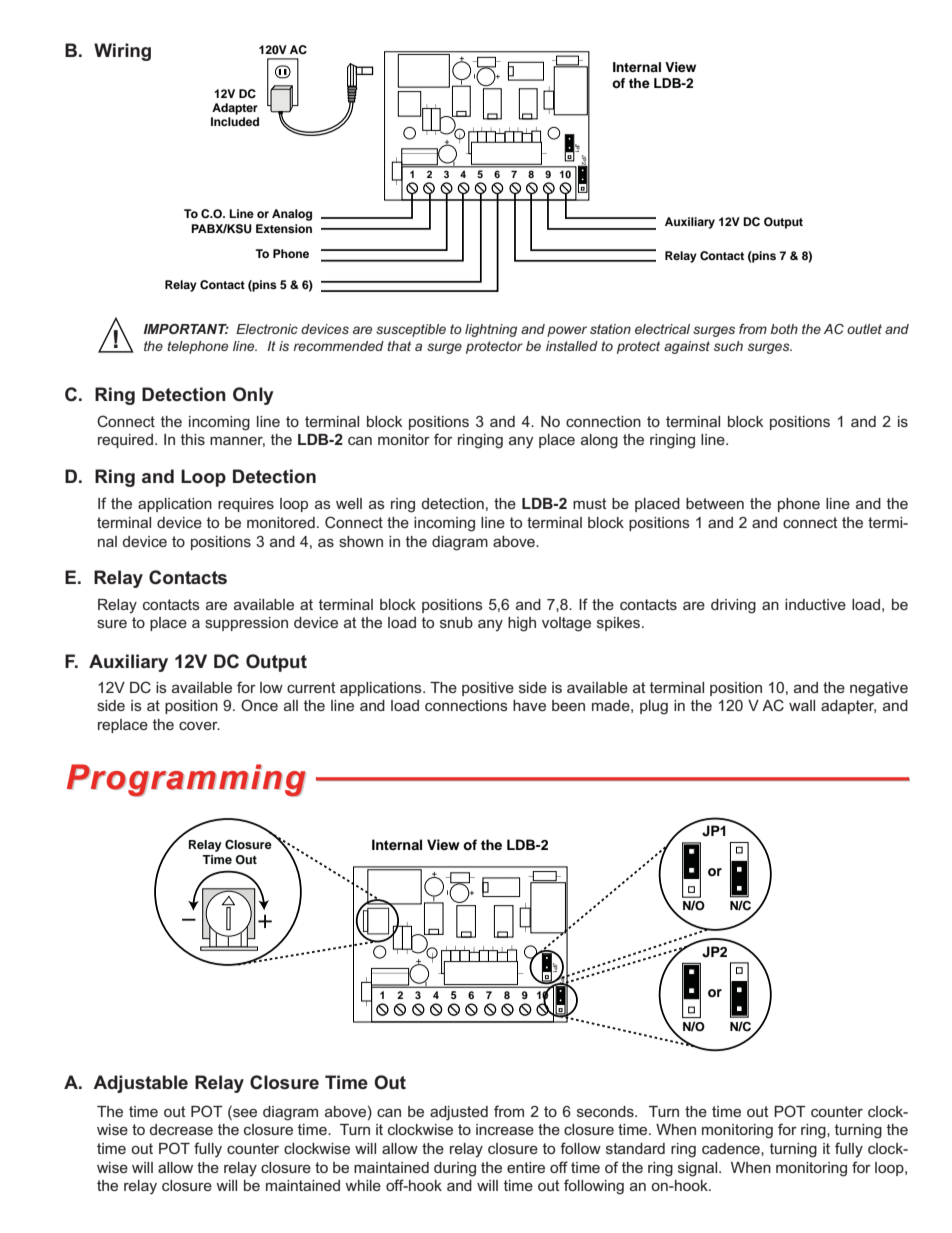  What do you see at coordinates (292, 215) in the document?
I see `Analog` at bounding box center [292, 215].
